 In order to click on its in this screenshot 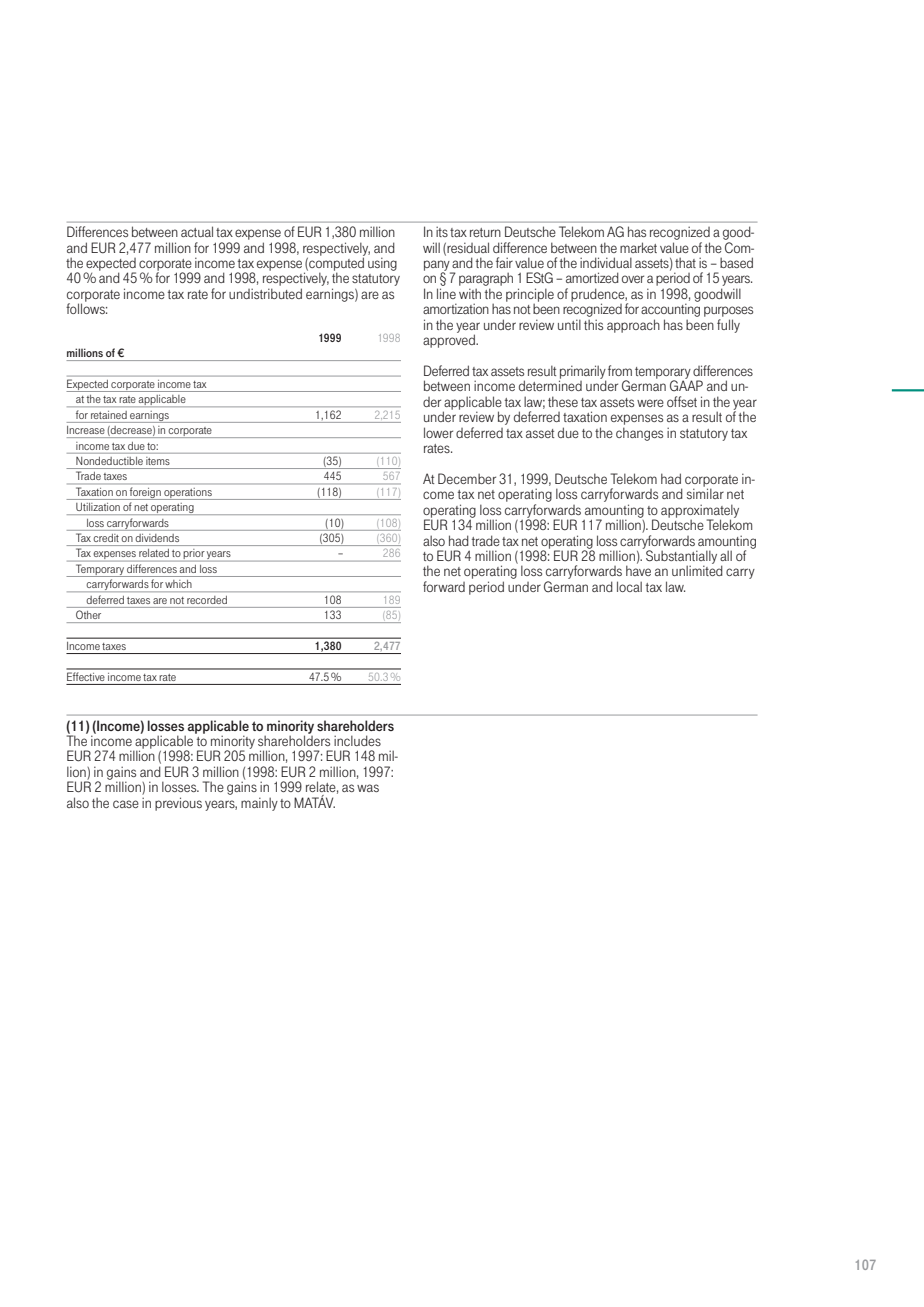, I will do `click(442, 231)`.
